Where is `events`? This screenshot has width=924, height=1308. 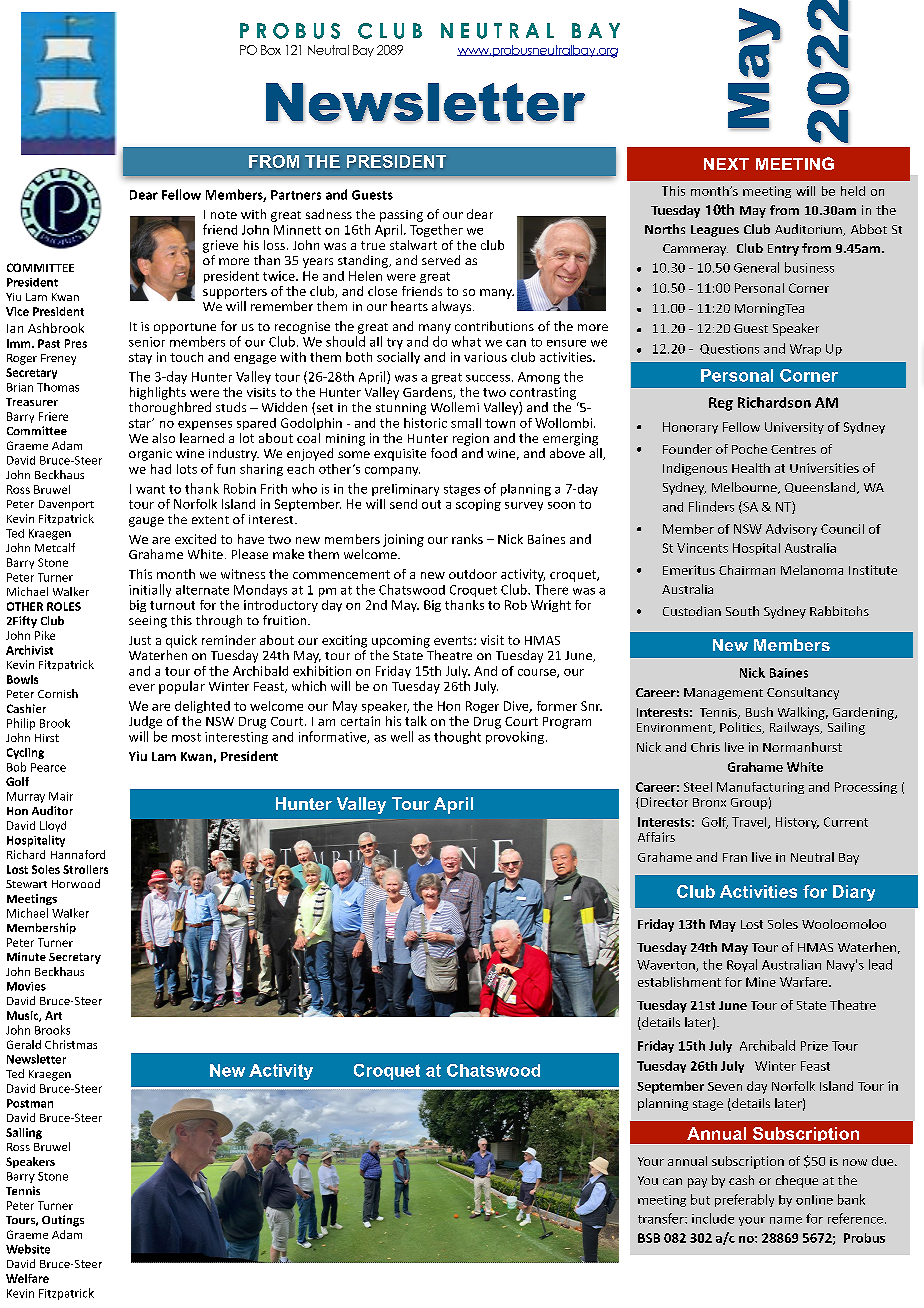 events is located at coordinates (454, 640).
